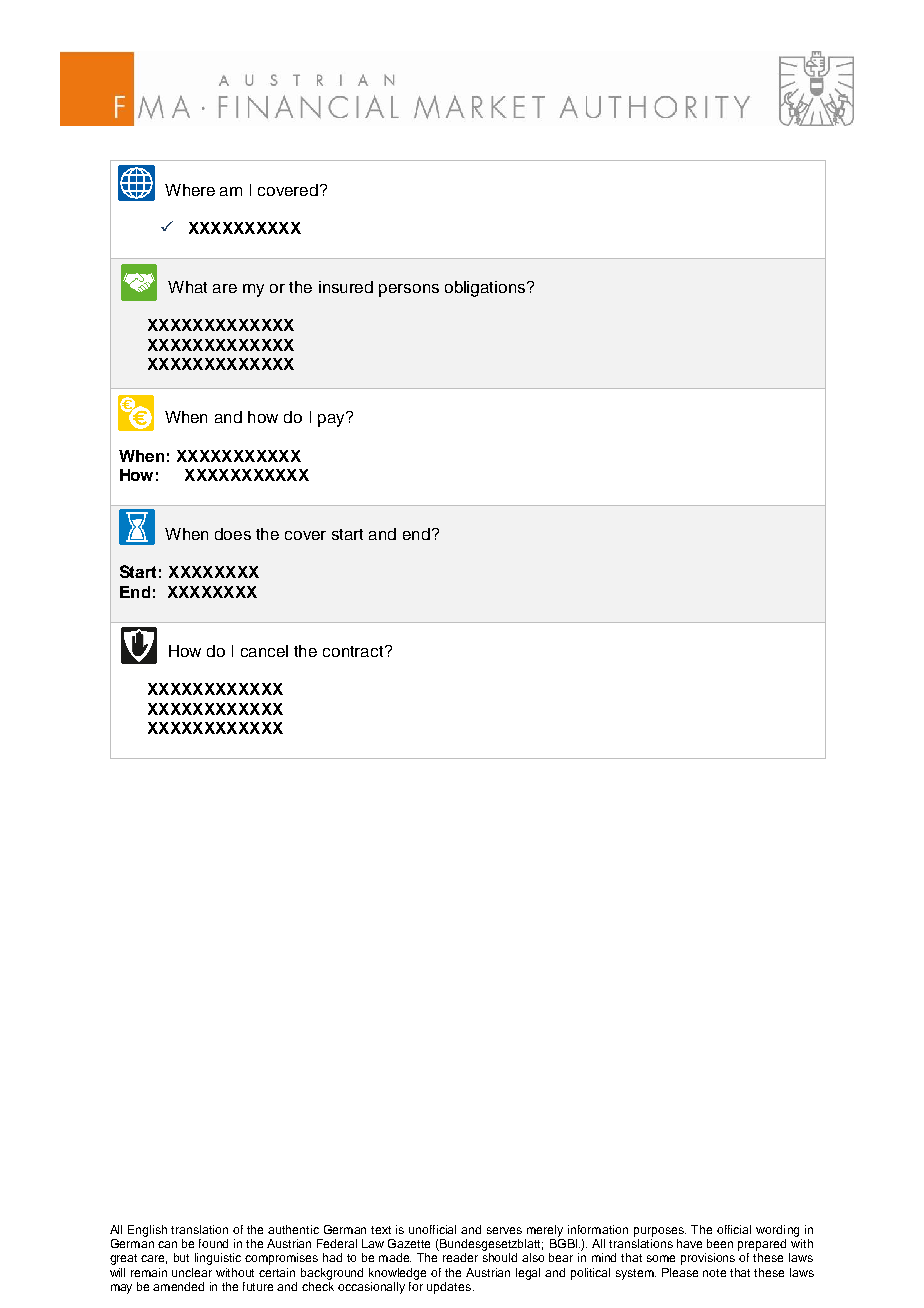 The width and height of the page is (924, 1308). Describe the element at coordinates (264, 651) in the page. I see `cancel` at that location.
